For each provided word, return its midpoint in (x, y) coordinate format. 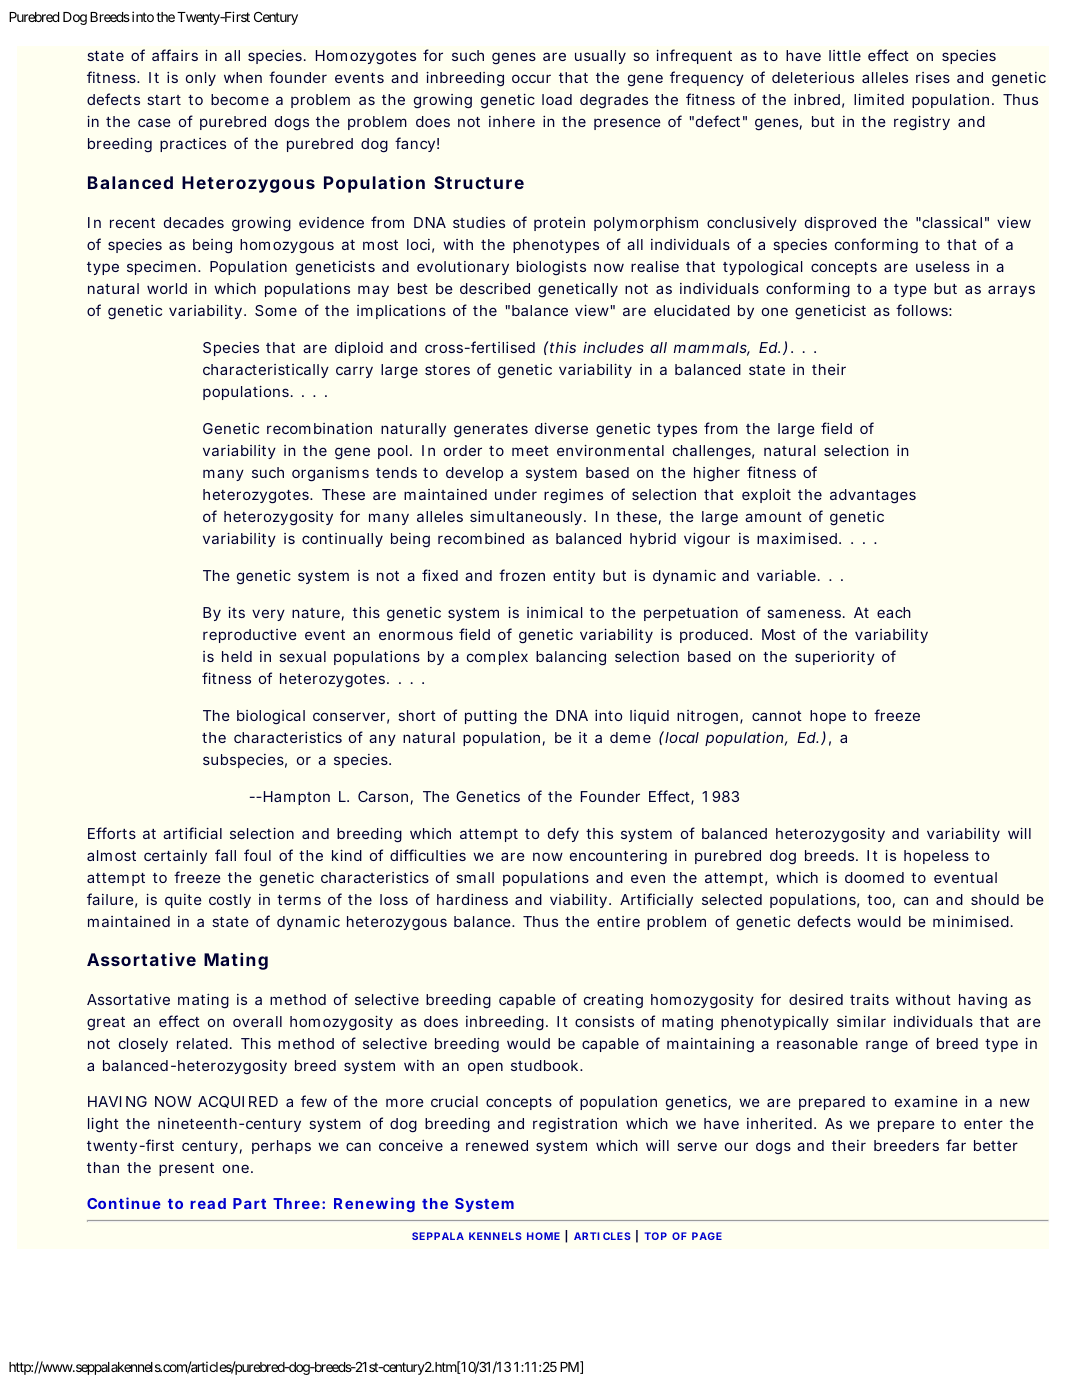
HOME (543, 1236)
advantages (873, 496)
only (201, 79)
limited (879, 99)
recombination (319, 428)
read (208, 1203)
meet (530, 451)
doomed (874, 877)
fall (225, 855)
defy (563, 834)
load (557, 99)
